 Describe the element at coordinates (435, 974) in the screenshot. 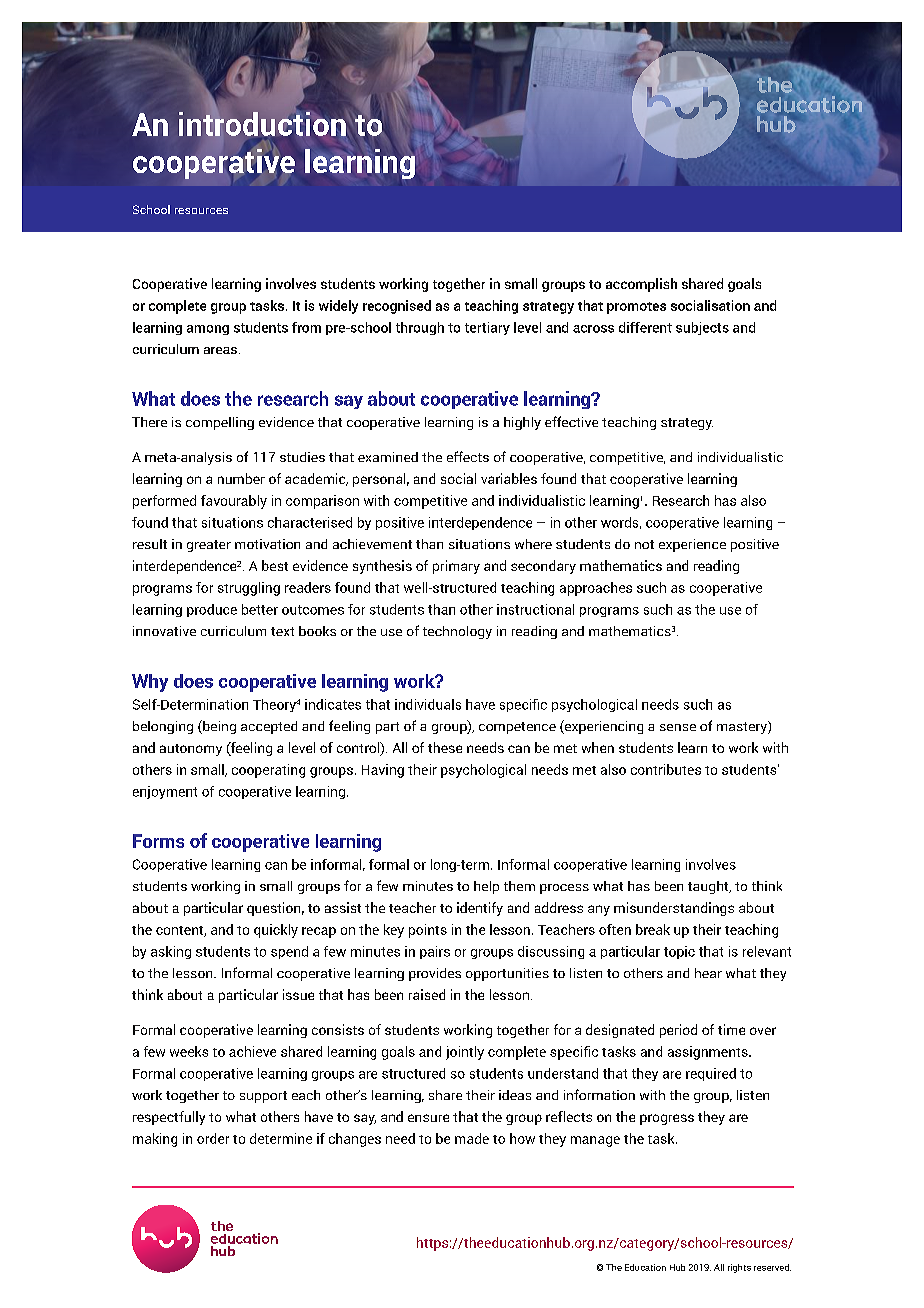

I see `provides` at that location.
